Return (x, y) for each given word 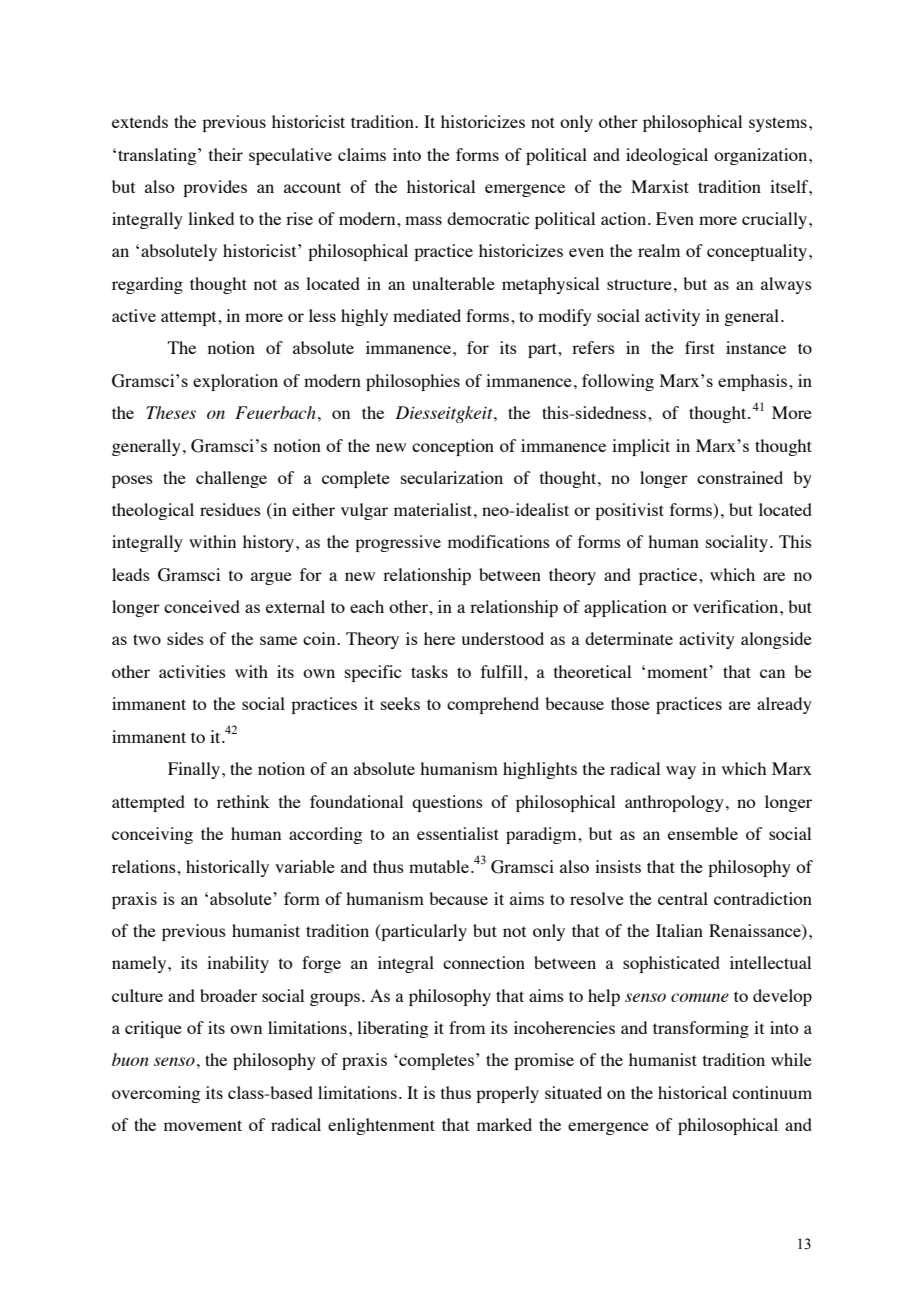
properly (507, 1094)
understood (502, 638)
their (226, 154)
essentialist (458, 833)
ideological (667, 156)
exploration (235, 382)
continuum (772, 1092)
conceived (202, 606)
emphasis (754, 382)
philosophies (413, 382)
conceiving (152, 835)
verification (737, 606)
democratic (488, 218)
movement (203, 1125)
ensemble (703, 833)
